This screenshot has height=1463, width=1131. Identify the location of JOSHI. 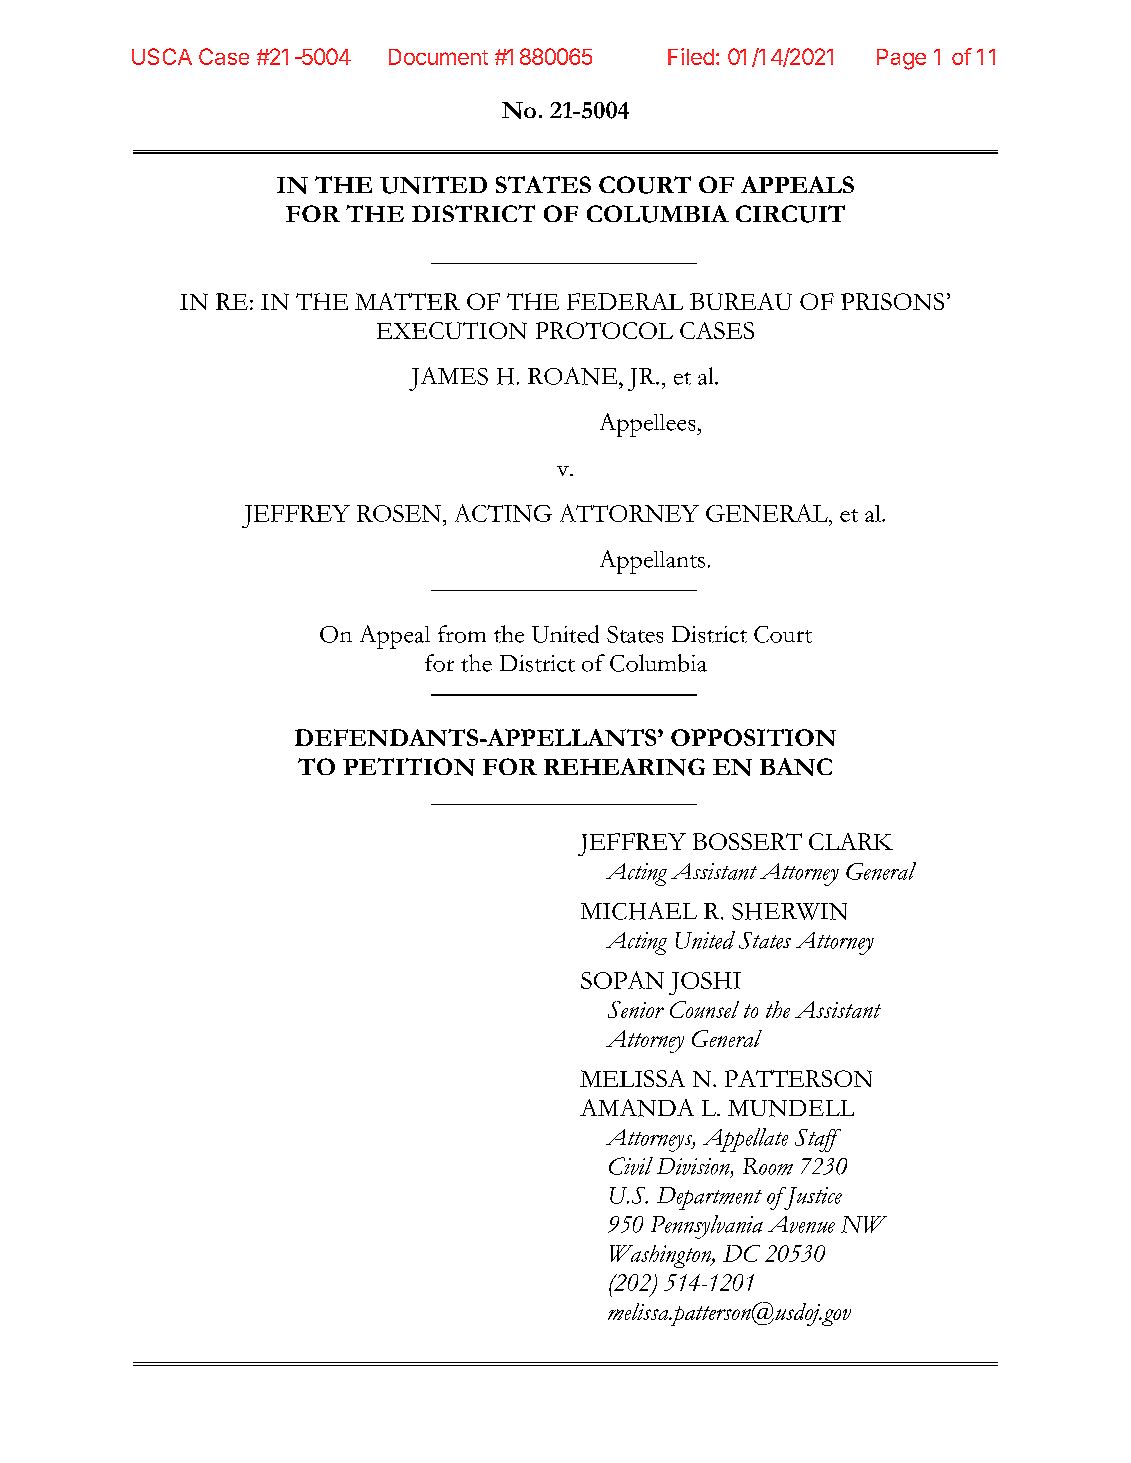
(705, 983).
